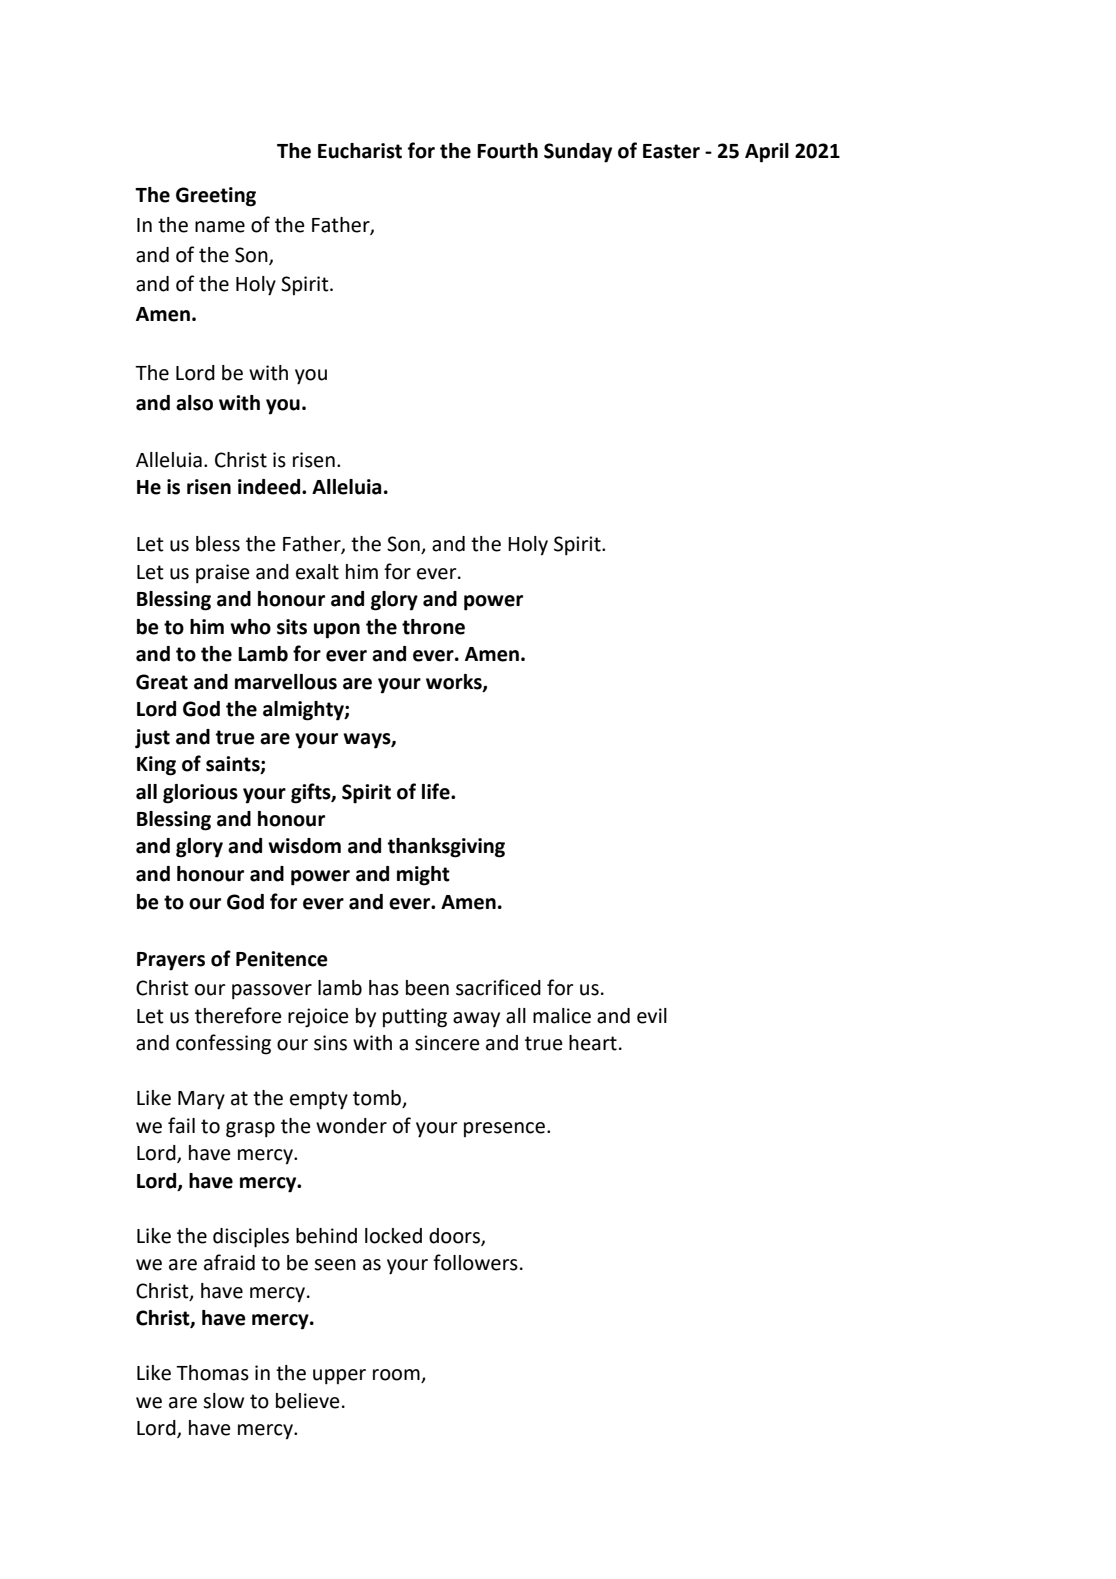 Image resolution: width=1116 pixels, height=1579 pixels. Describe the element at coordinates (671, 151) in the image. I see `Easter` at that location.
